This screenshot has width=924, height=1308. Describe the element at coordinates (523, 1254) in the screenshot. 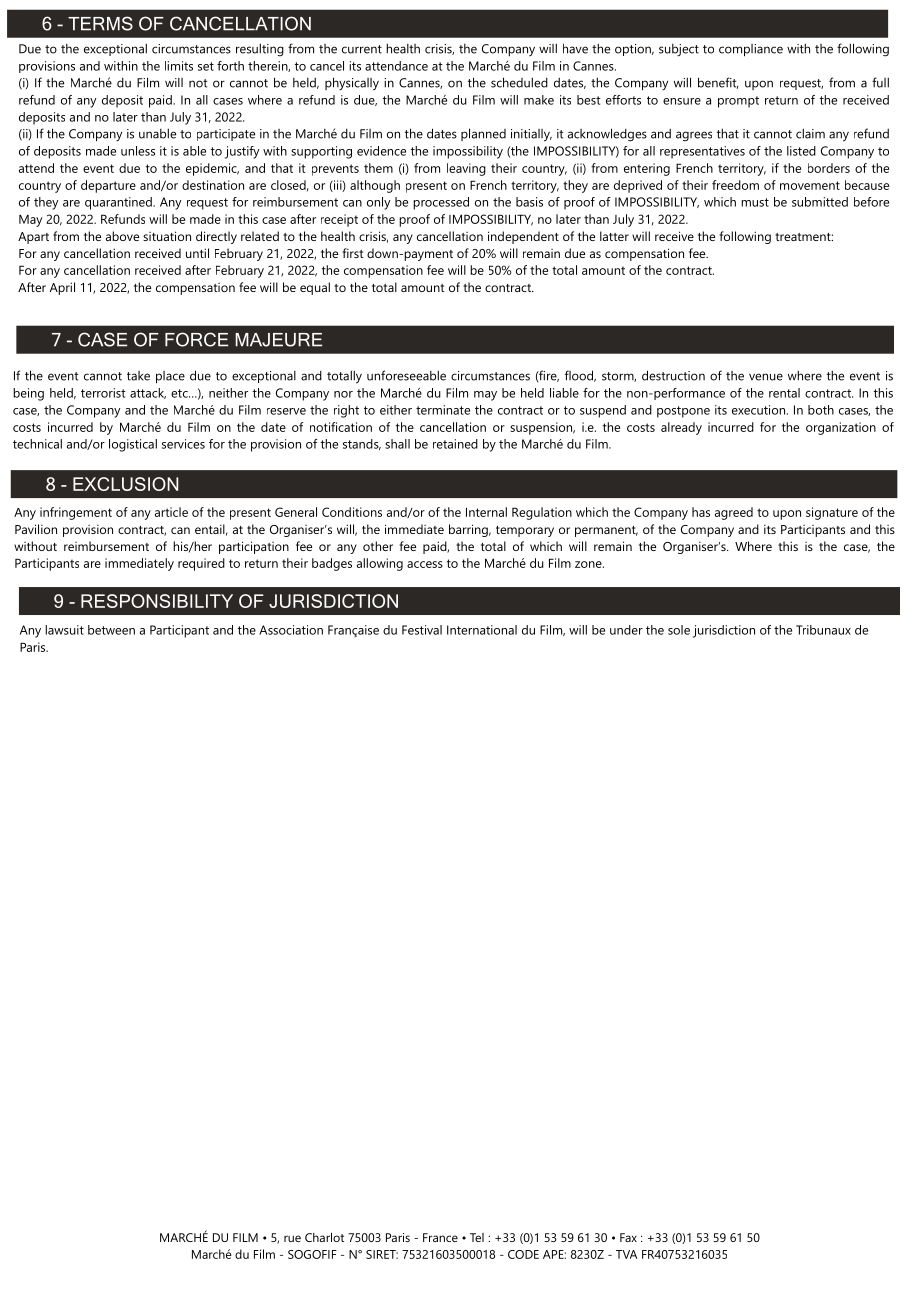

I see `CODE` at that location.
